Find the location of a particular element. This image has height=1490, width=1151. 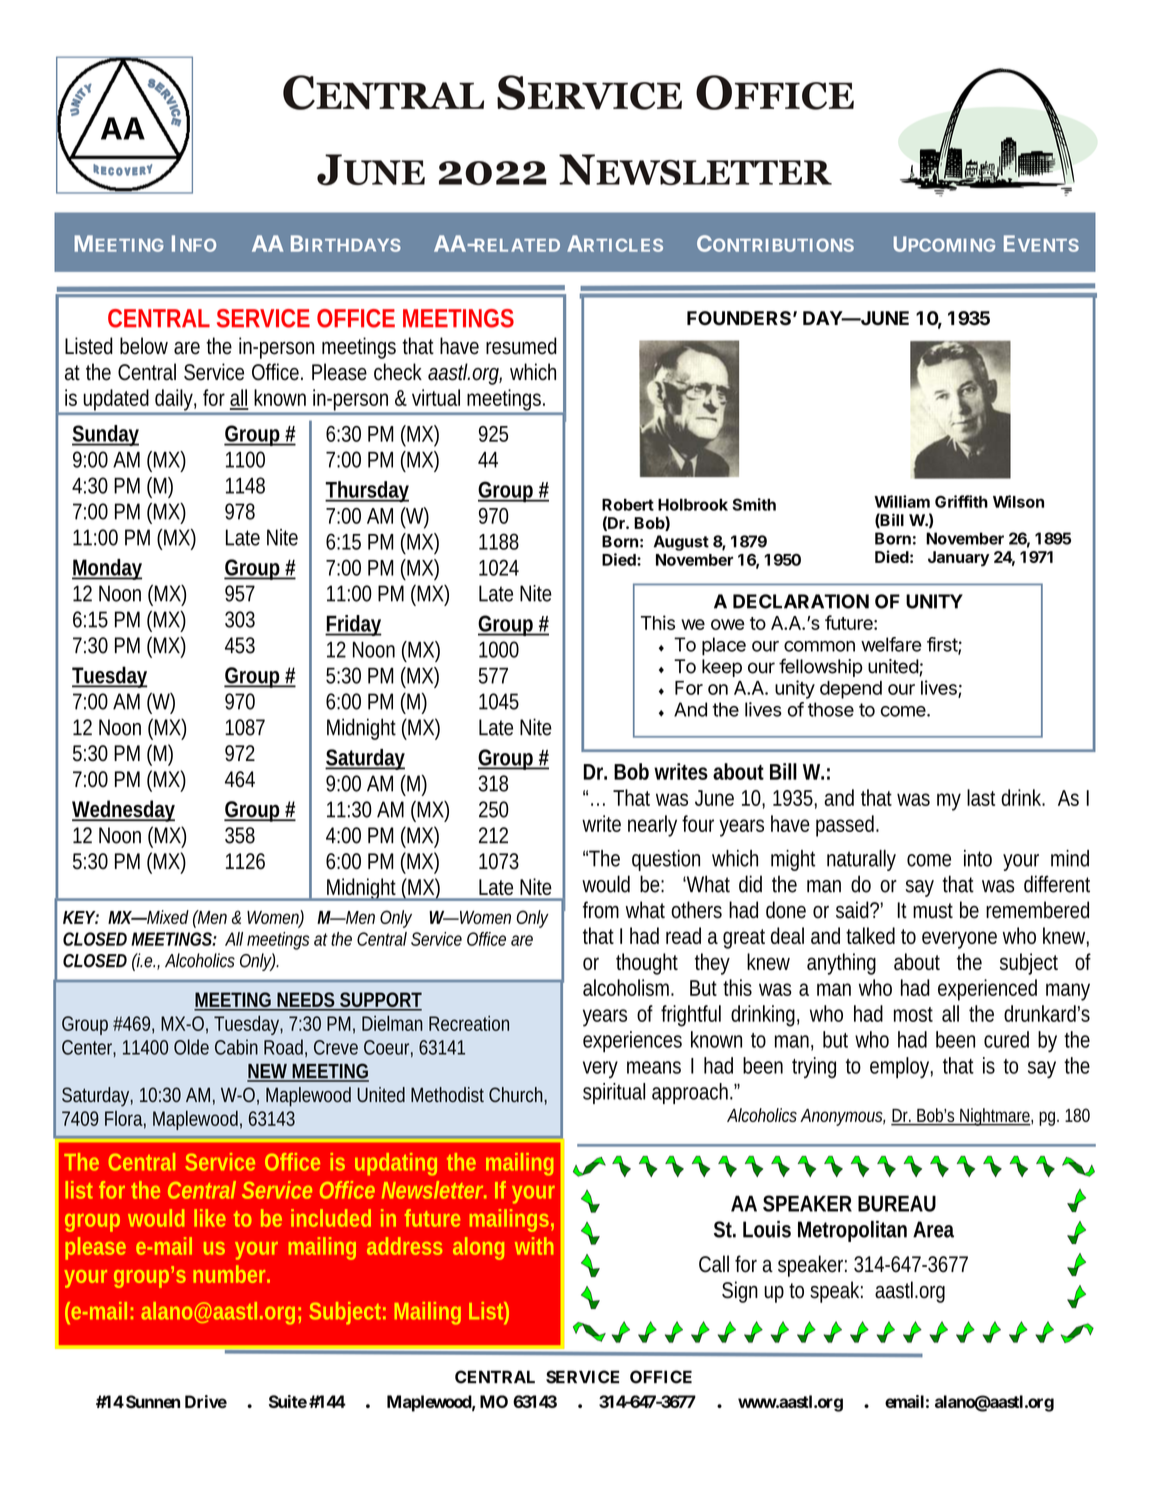

keep is located at coordinates (722, 668).
